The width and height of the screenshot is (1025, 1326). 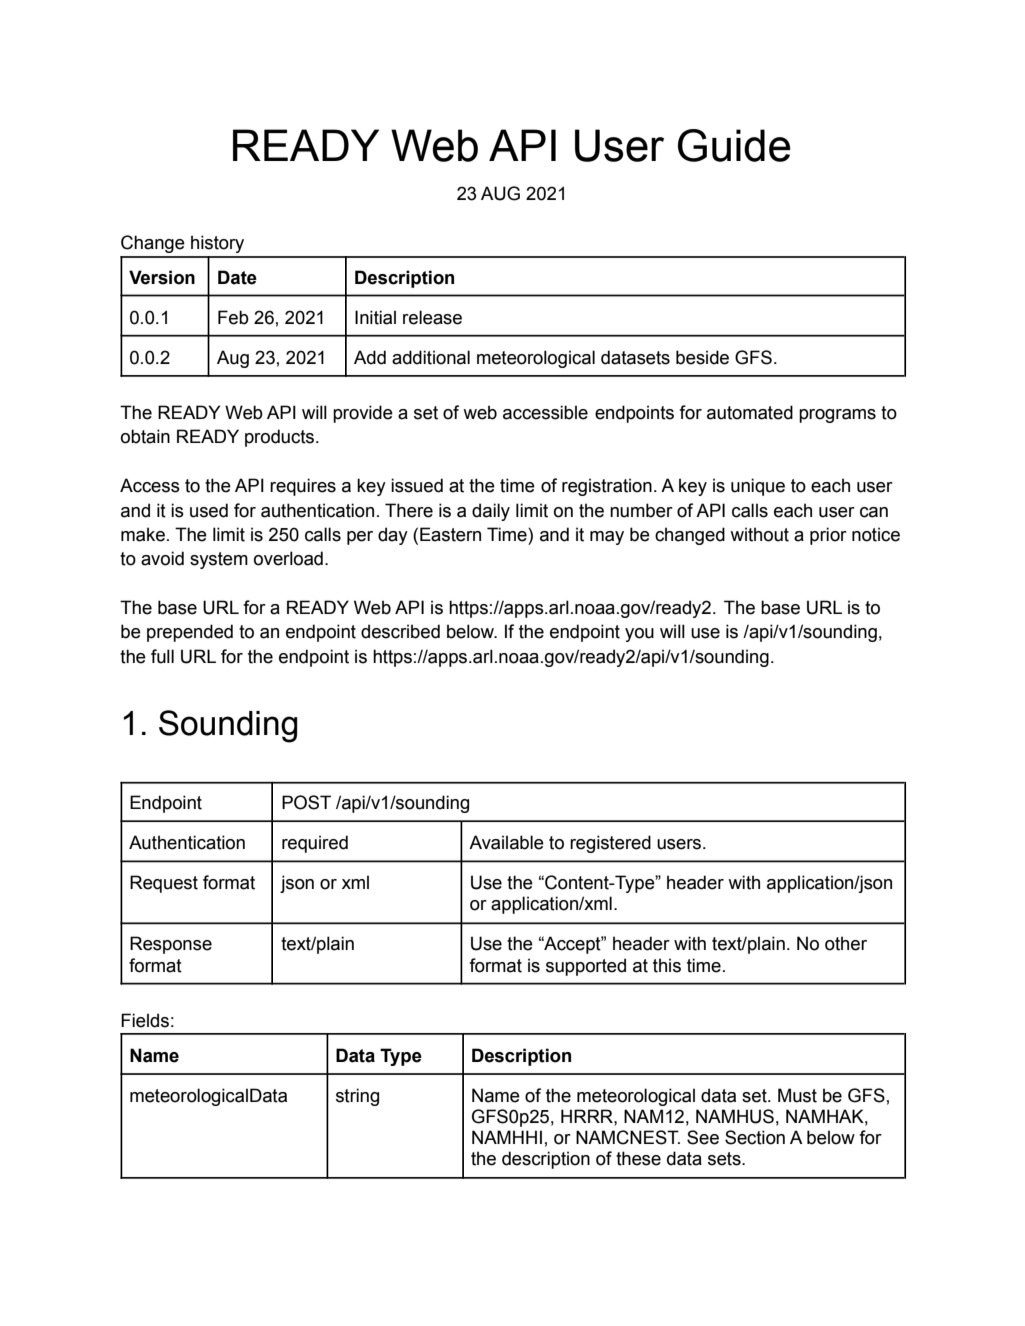 What do you see at coordinates (750, 412) in the screenshot?
I see `automated` at bounding box center [750, 412].
